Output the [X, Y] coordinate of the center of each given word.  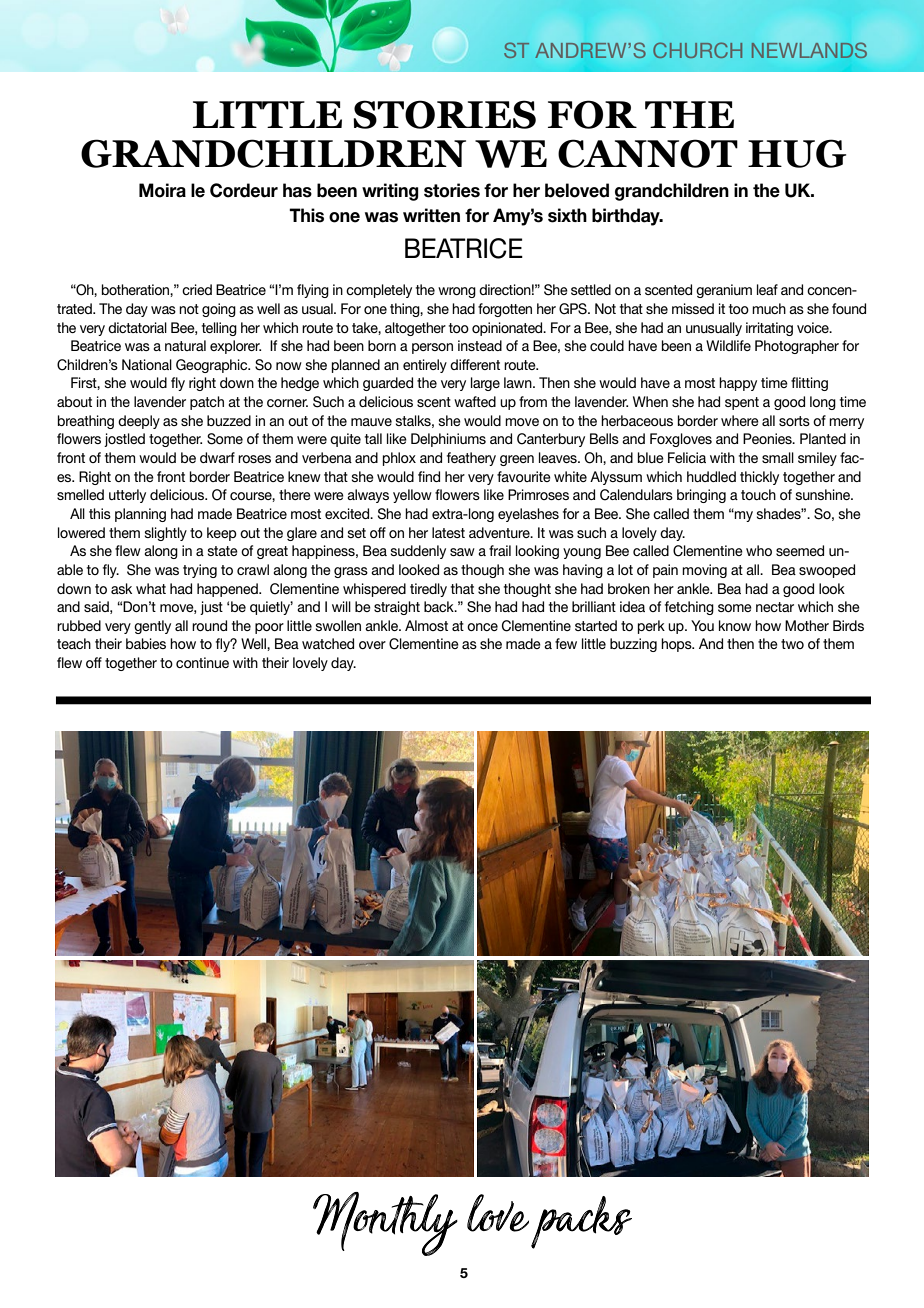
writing [390, 192]
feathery [471, 459]
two [792, 644]
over [372, 645]
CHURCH [697, 50]
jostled [124, 440]
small [778, 457]
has [297, 190]
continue [202, 662]
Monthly [385, 1224]
